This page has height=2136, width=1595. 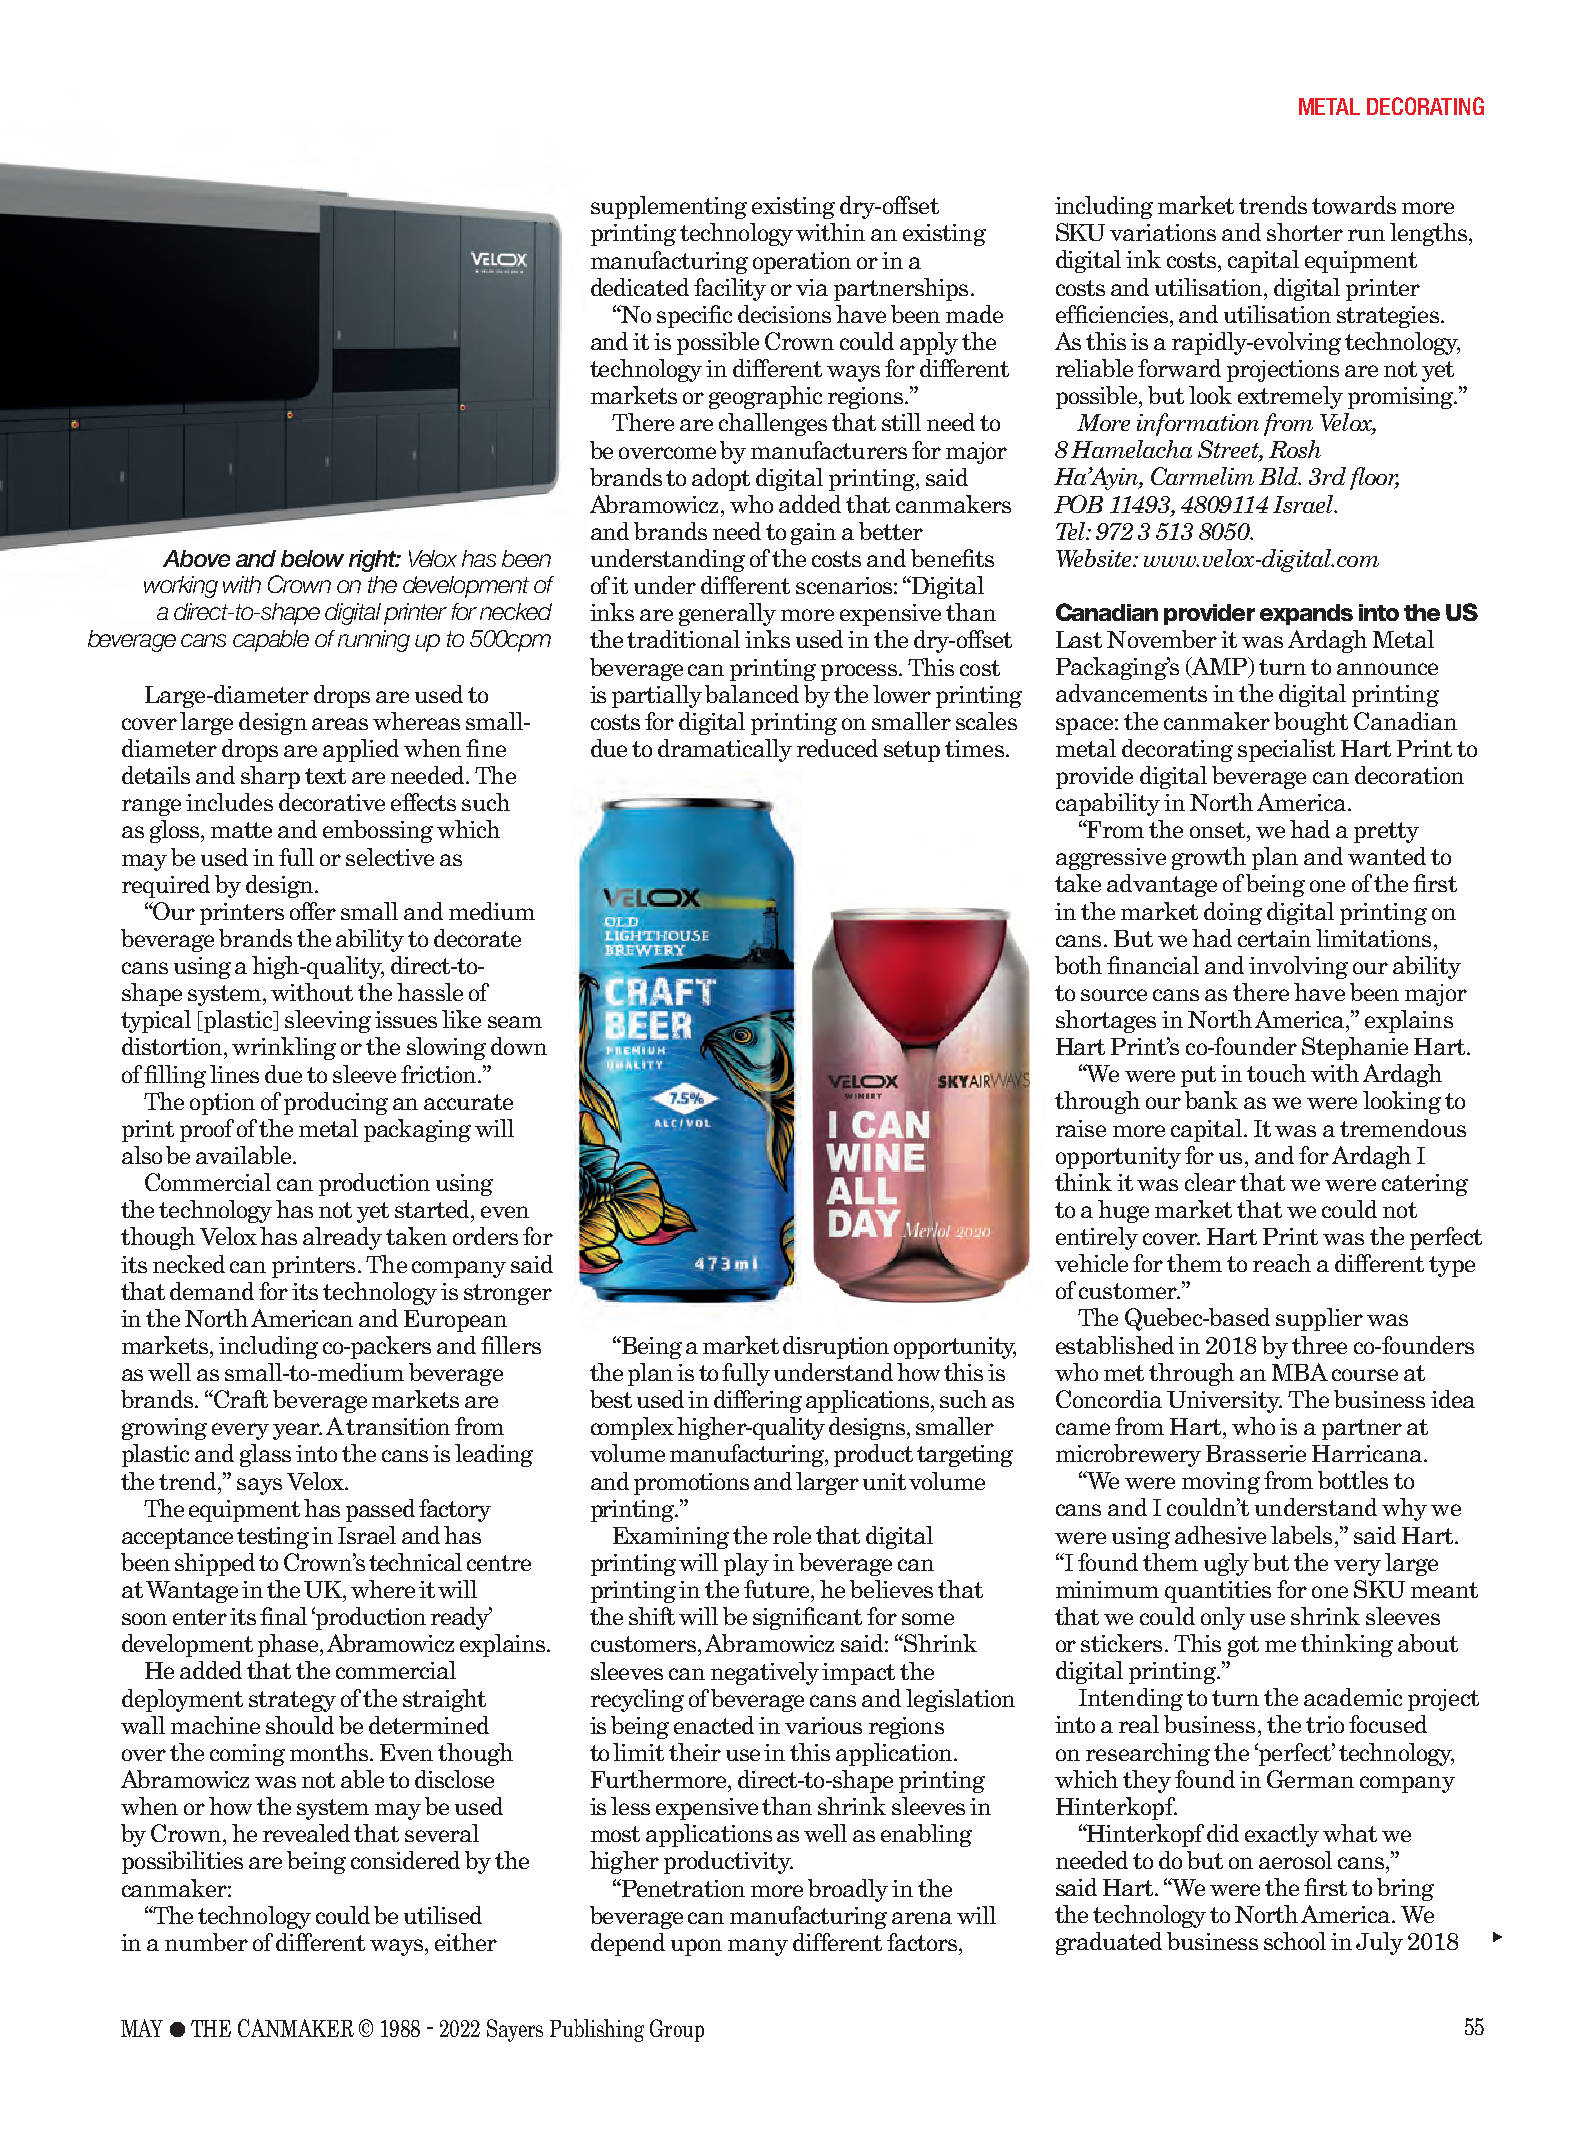 I want to click on dedicated, so click(x=640, y=287).
